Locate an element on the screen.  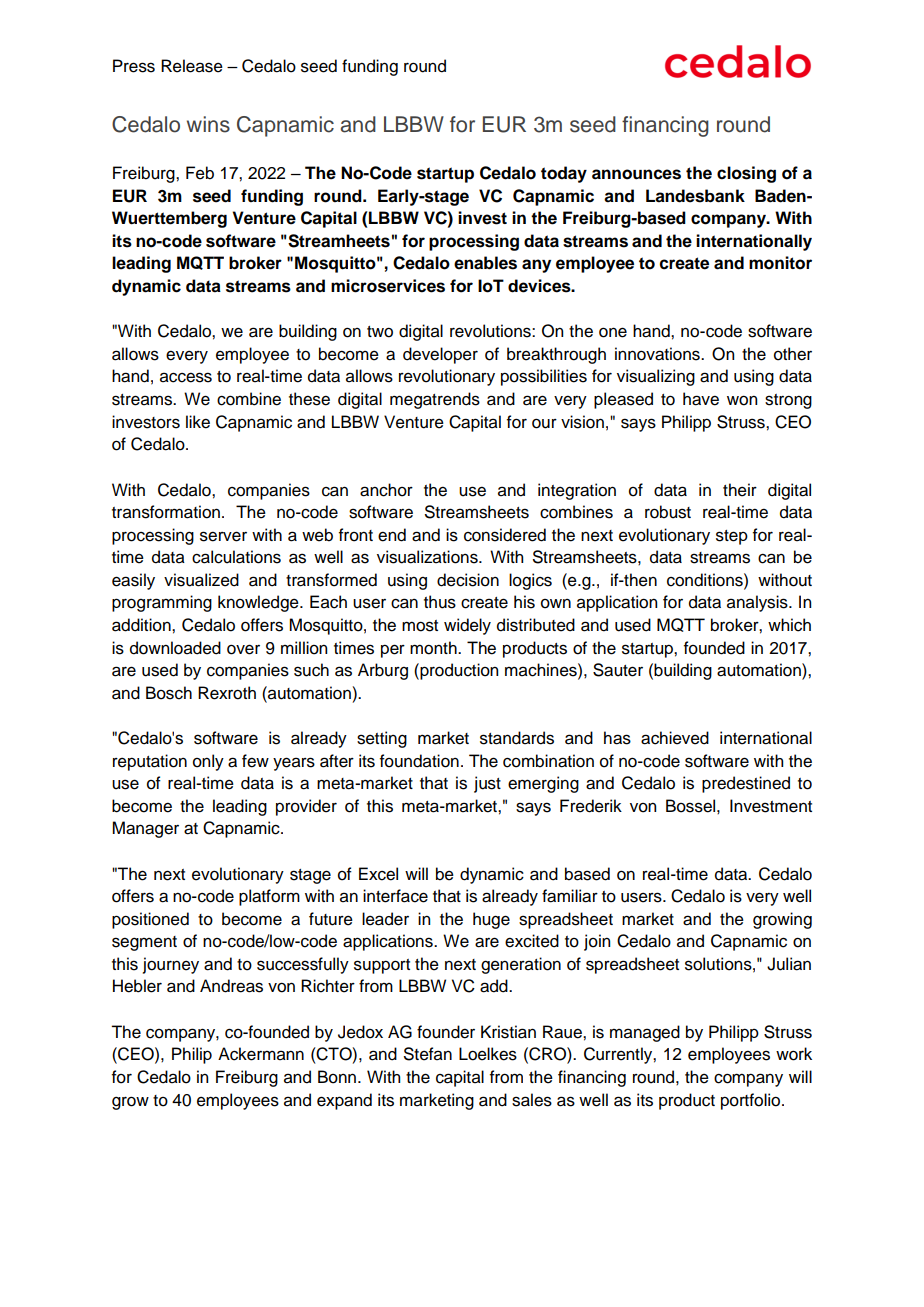
innovations is located at coordinates (658, 354).
